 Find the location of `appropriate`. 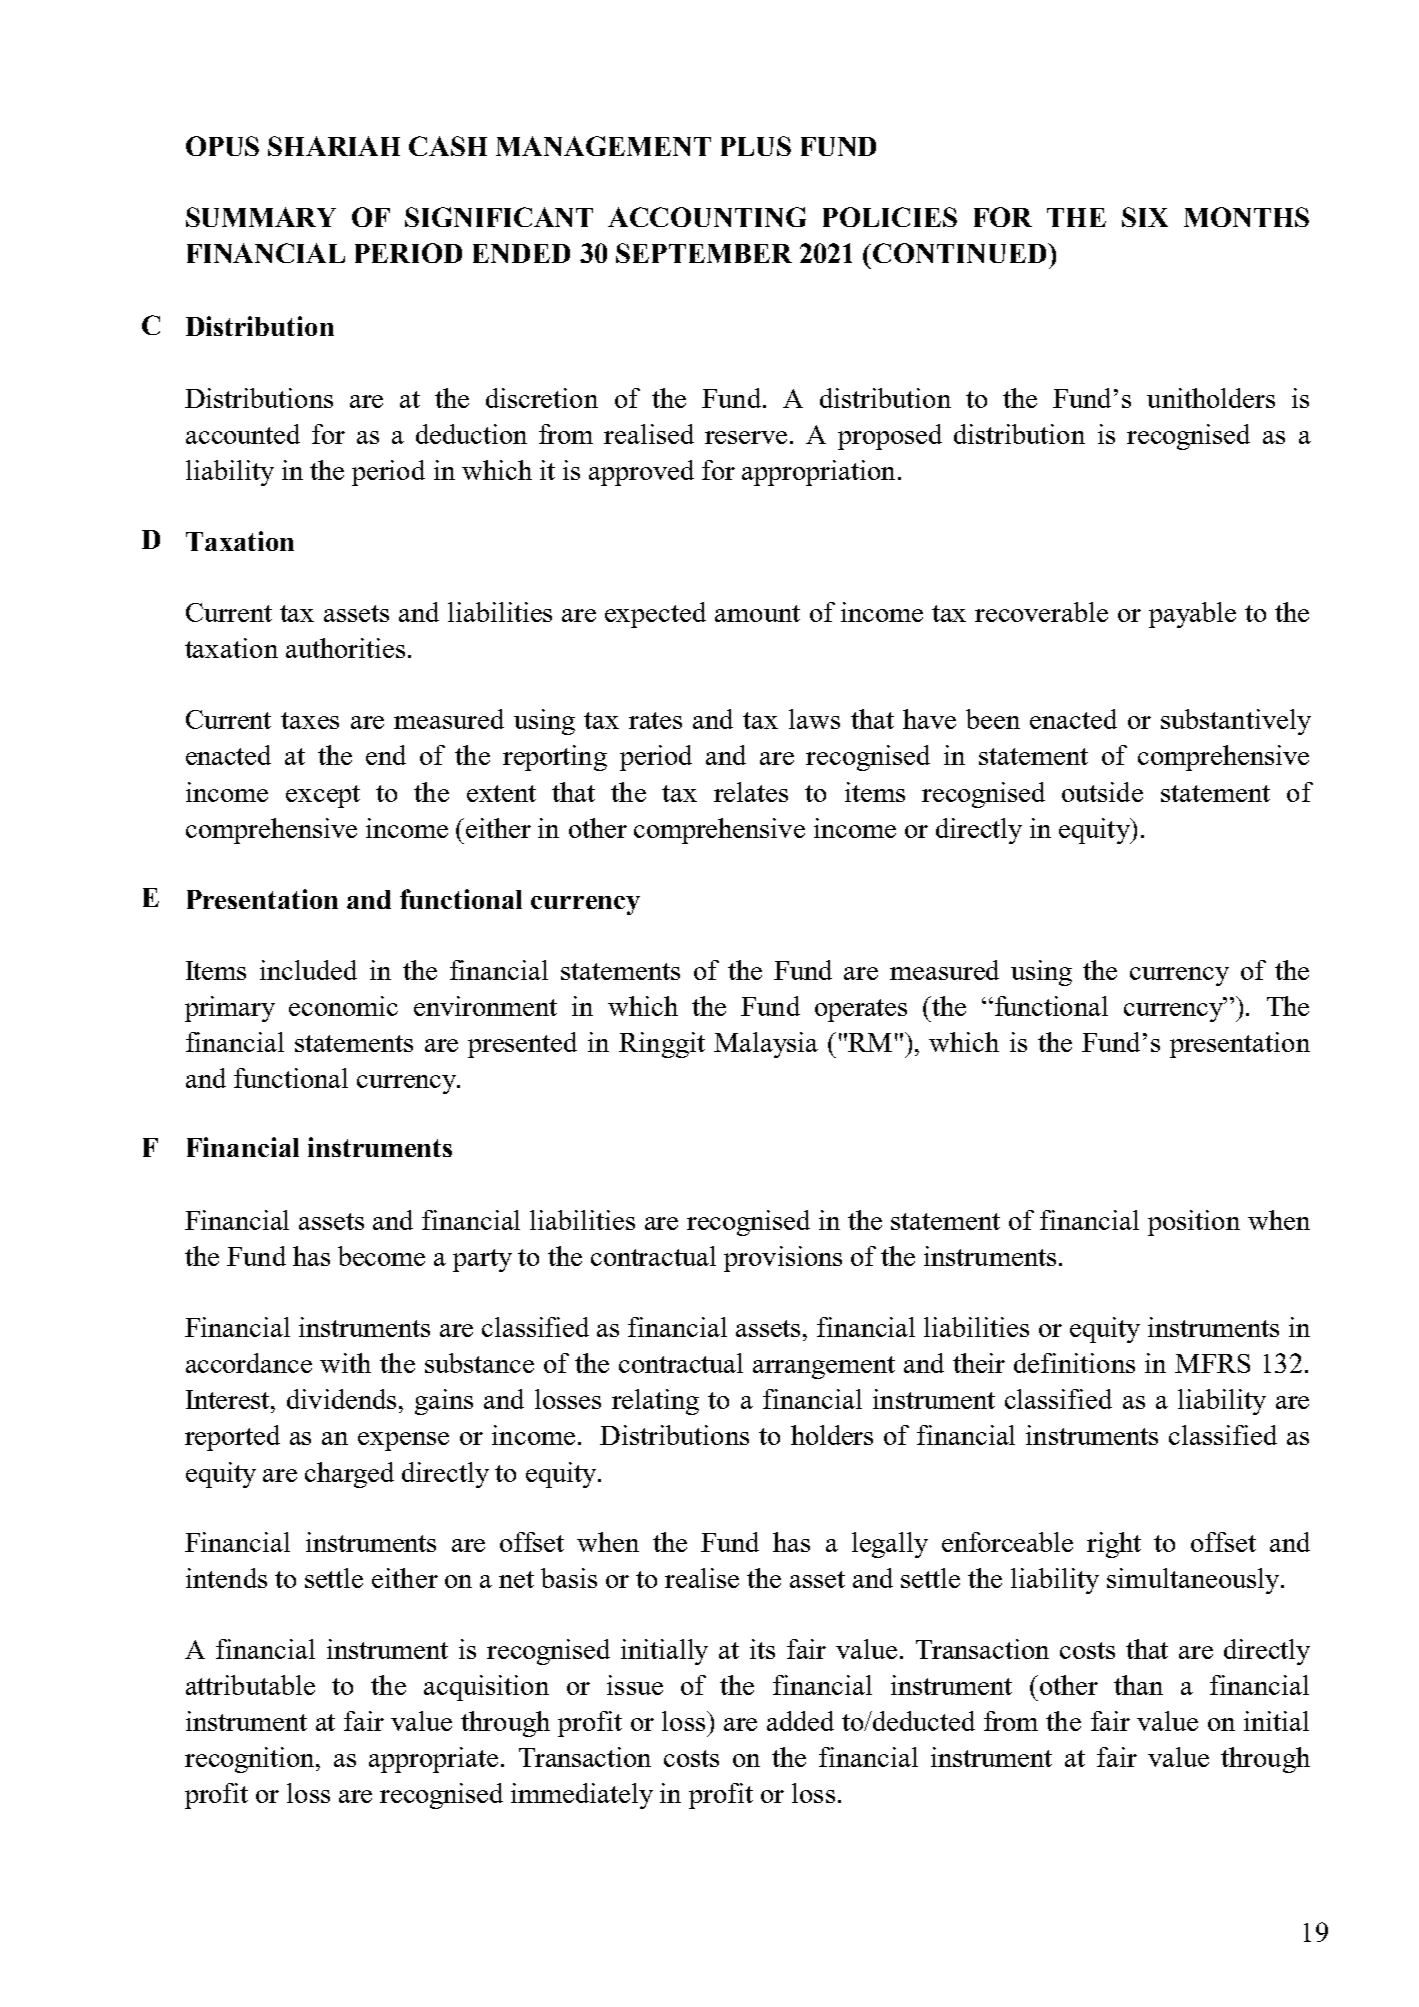

appropriate is located at coordinates (433, 1760).
